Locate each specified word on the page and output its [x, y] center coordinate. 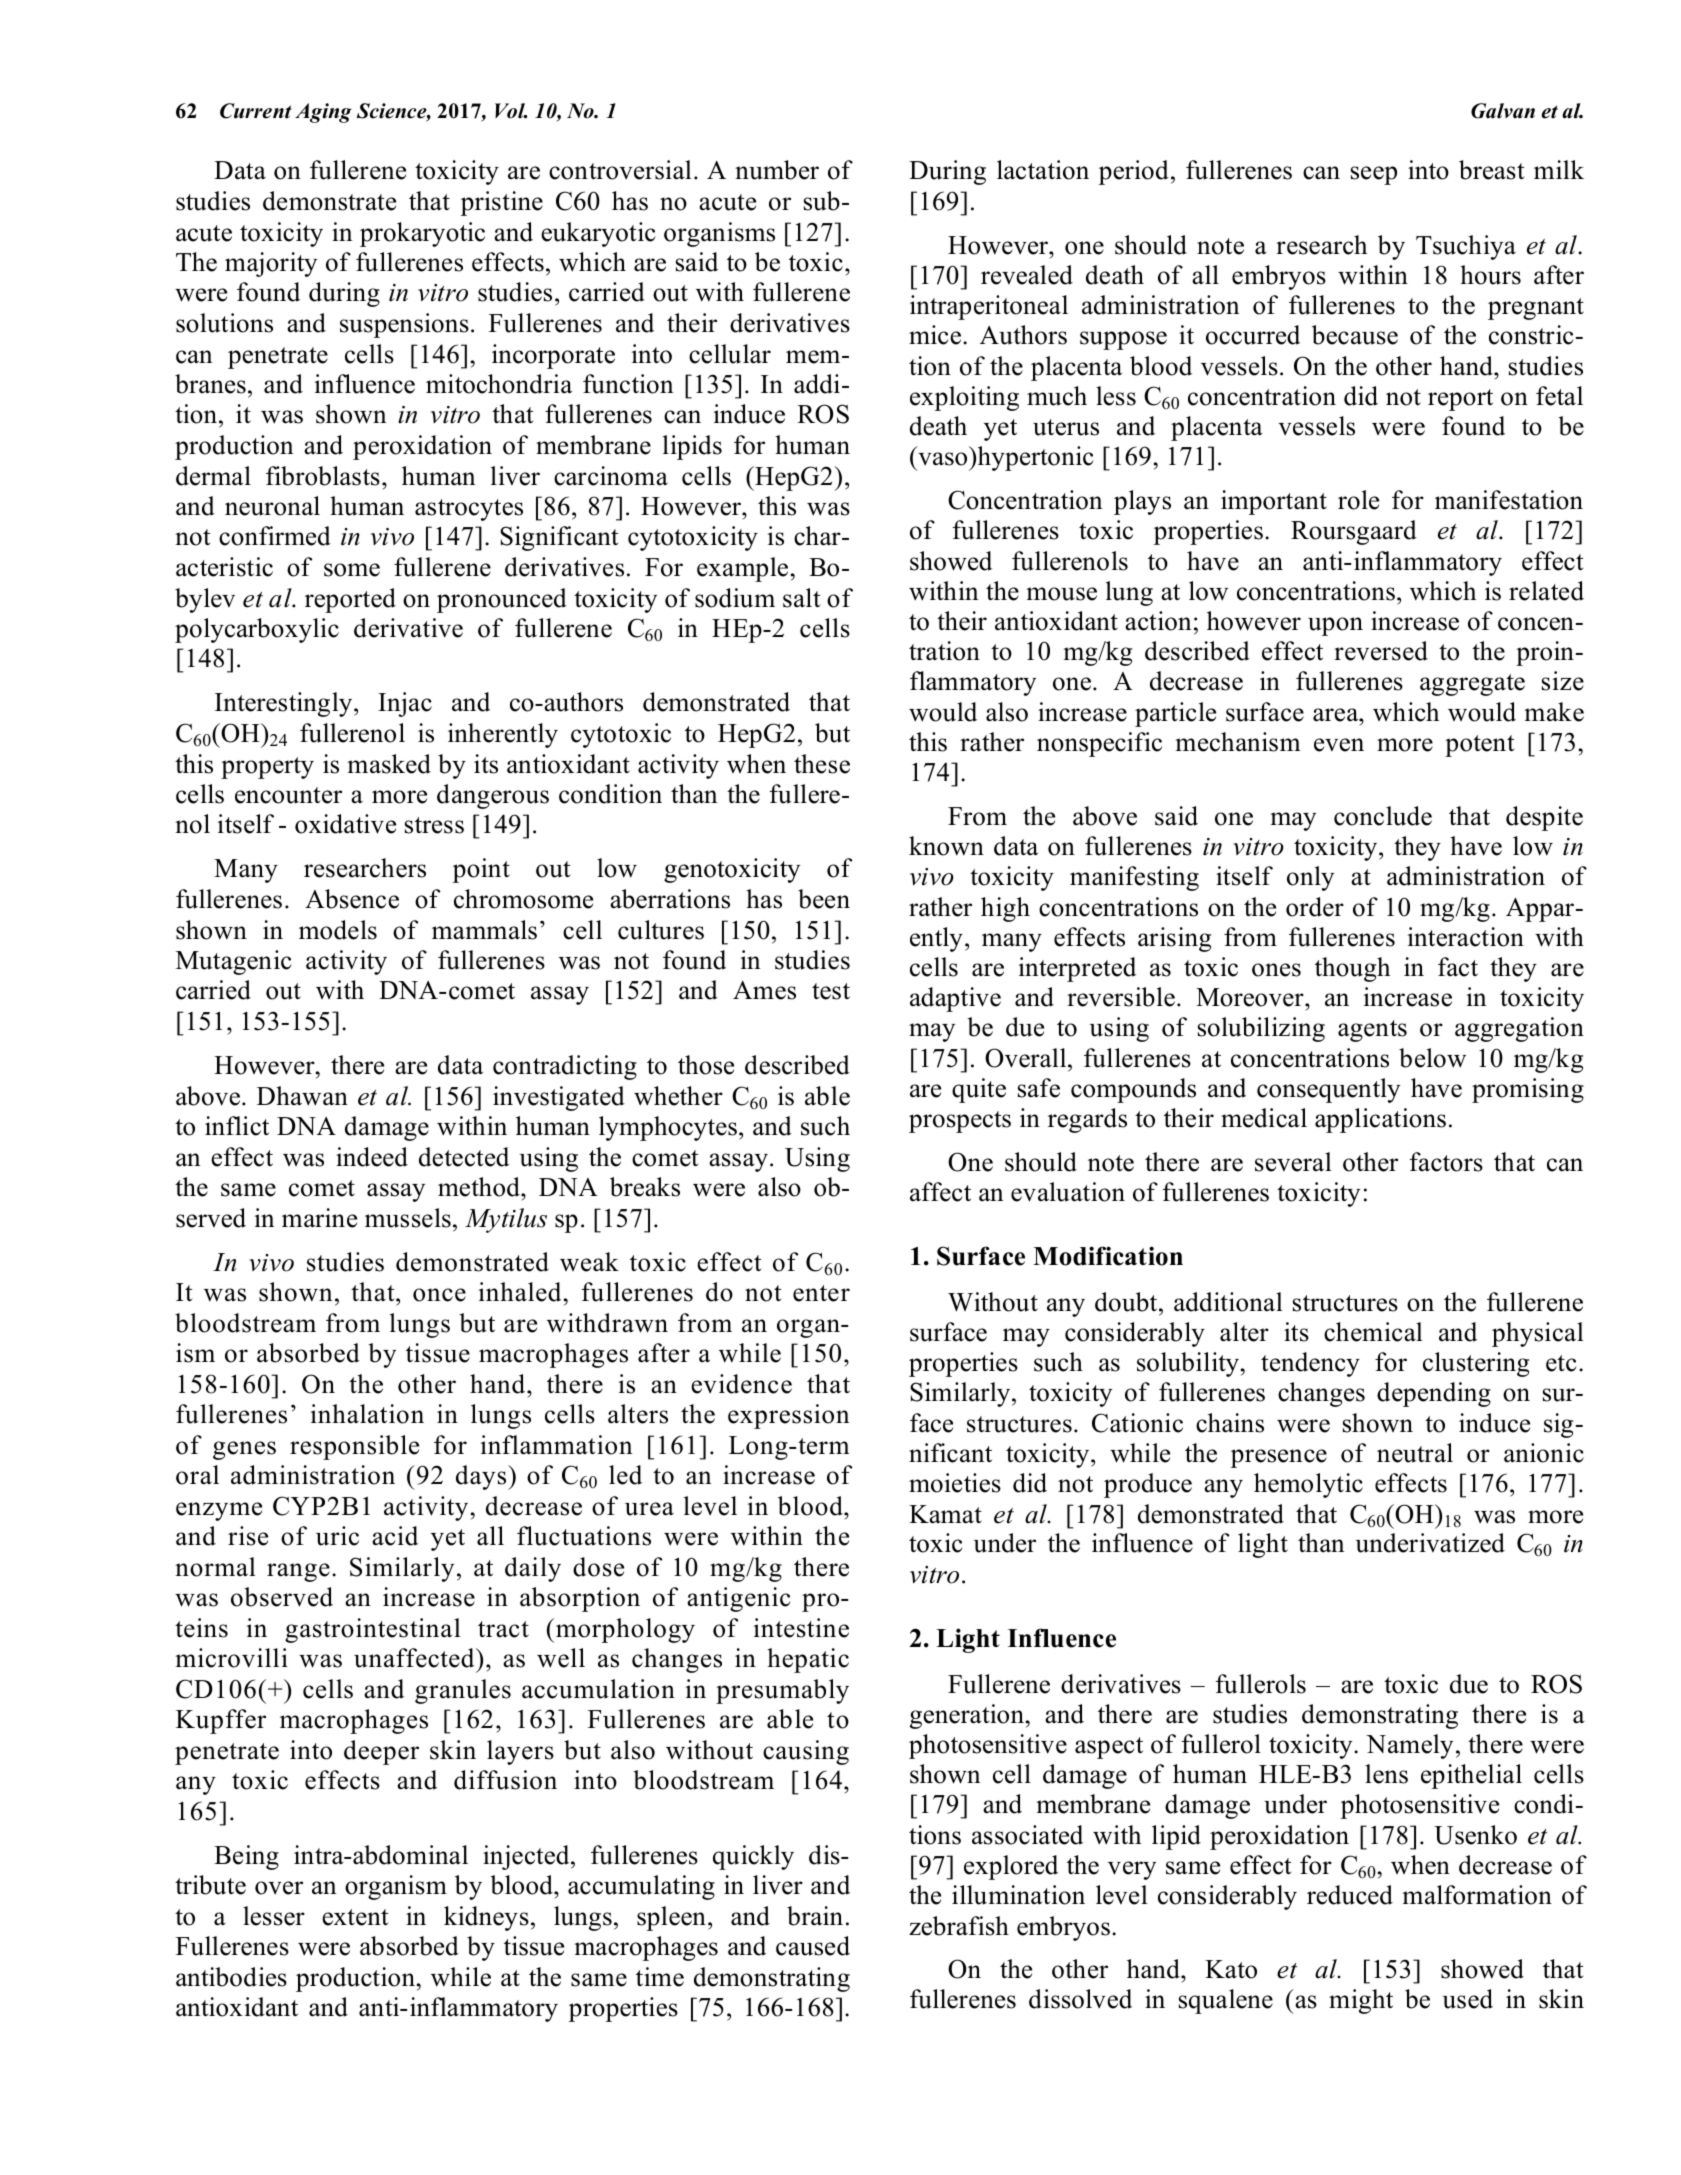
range [298, 1572]
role [1358, 500]
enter [821, 1293]
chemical [1373, 1332]
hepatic [808, 1660]
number [777, 170]
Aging [323, 113]
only [1310, 878]
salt [801, 598]
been [824, 899]
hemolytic [1308, 1485]
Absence [352, 899]
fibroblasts [323, 476]
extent [355, 1917]
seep [1374, 175]
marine [319, 1218]
